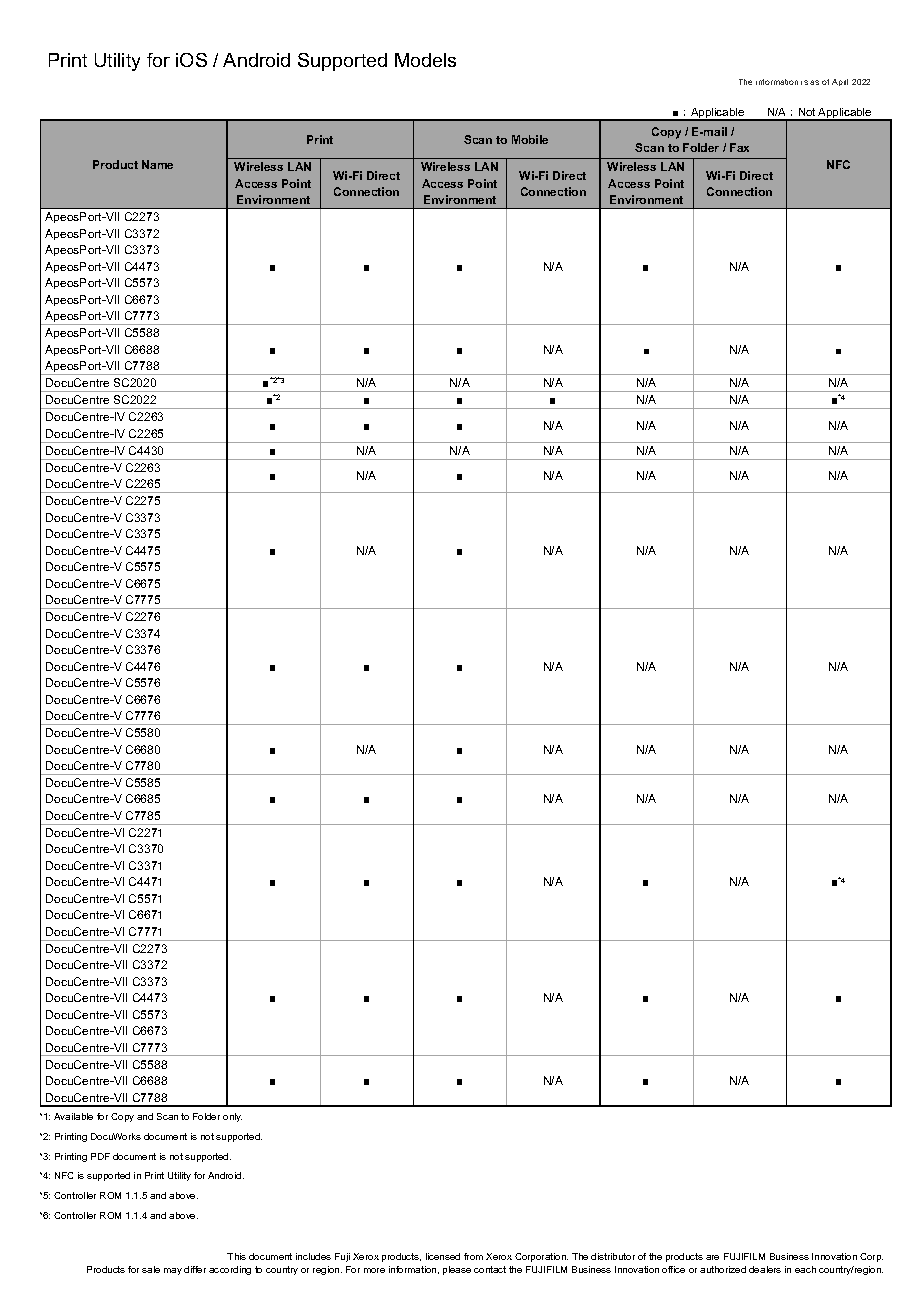  What do you see at coordinates (443, 1256) in the document?
I see `licensed` at bounding box center [443, 1256].
